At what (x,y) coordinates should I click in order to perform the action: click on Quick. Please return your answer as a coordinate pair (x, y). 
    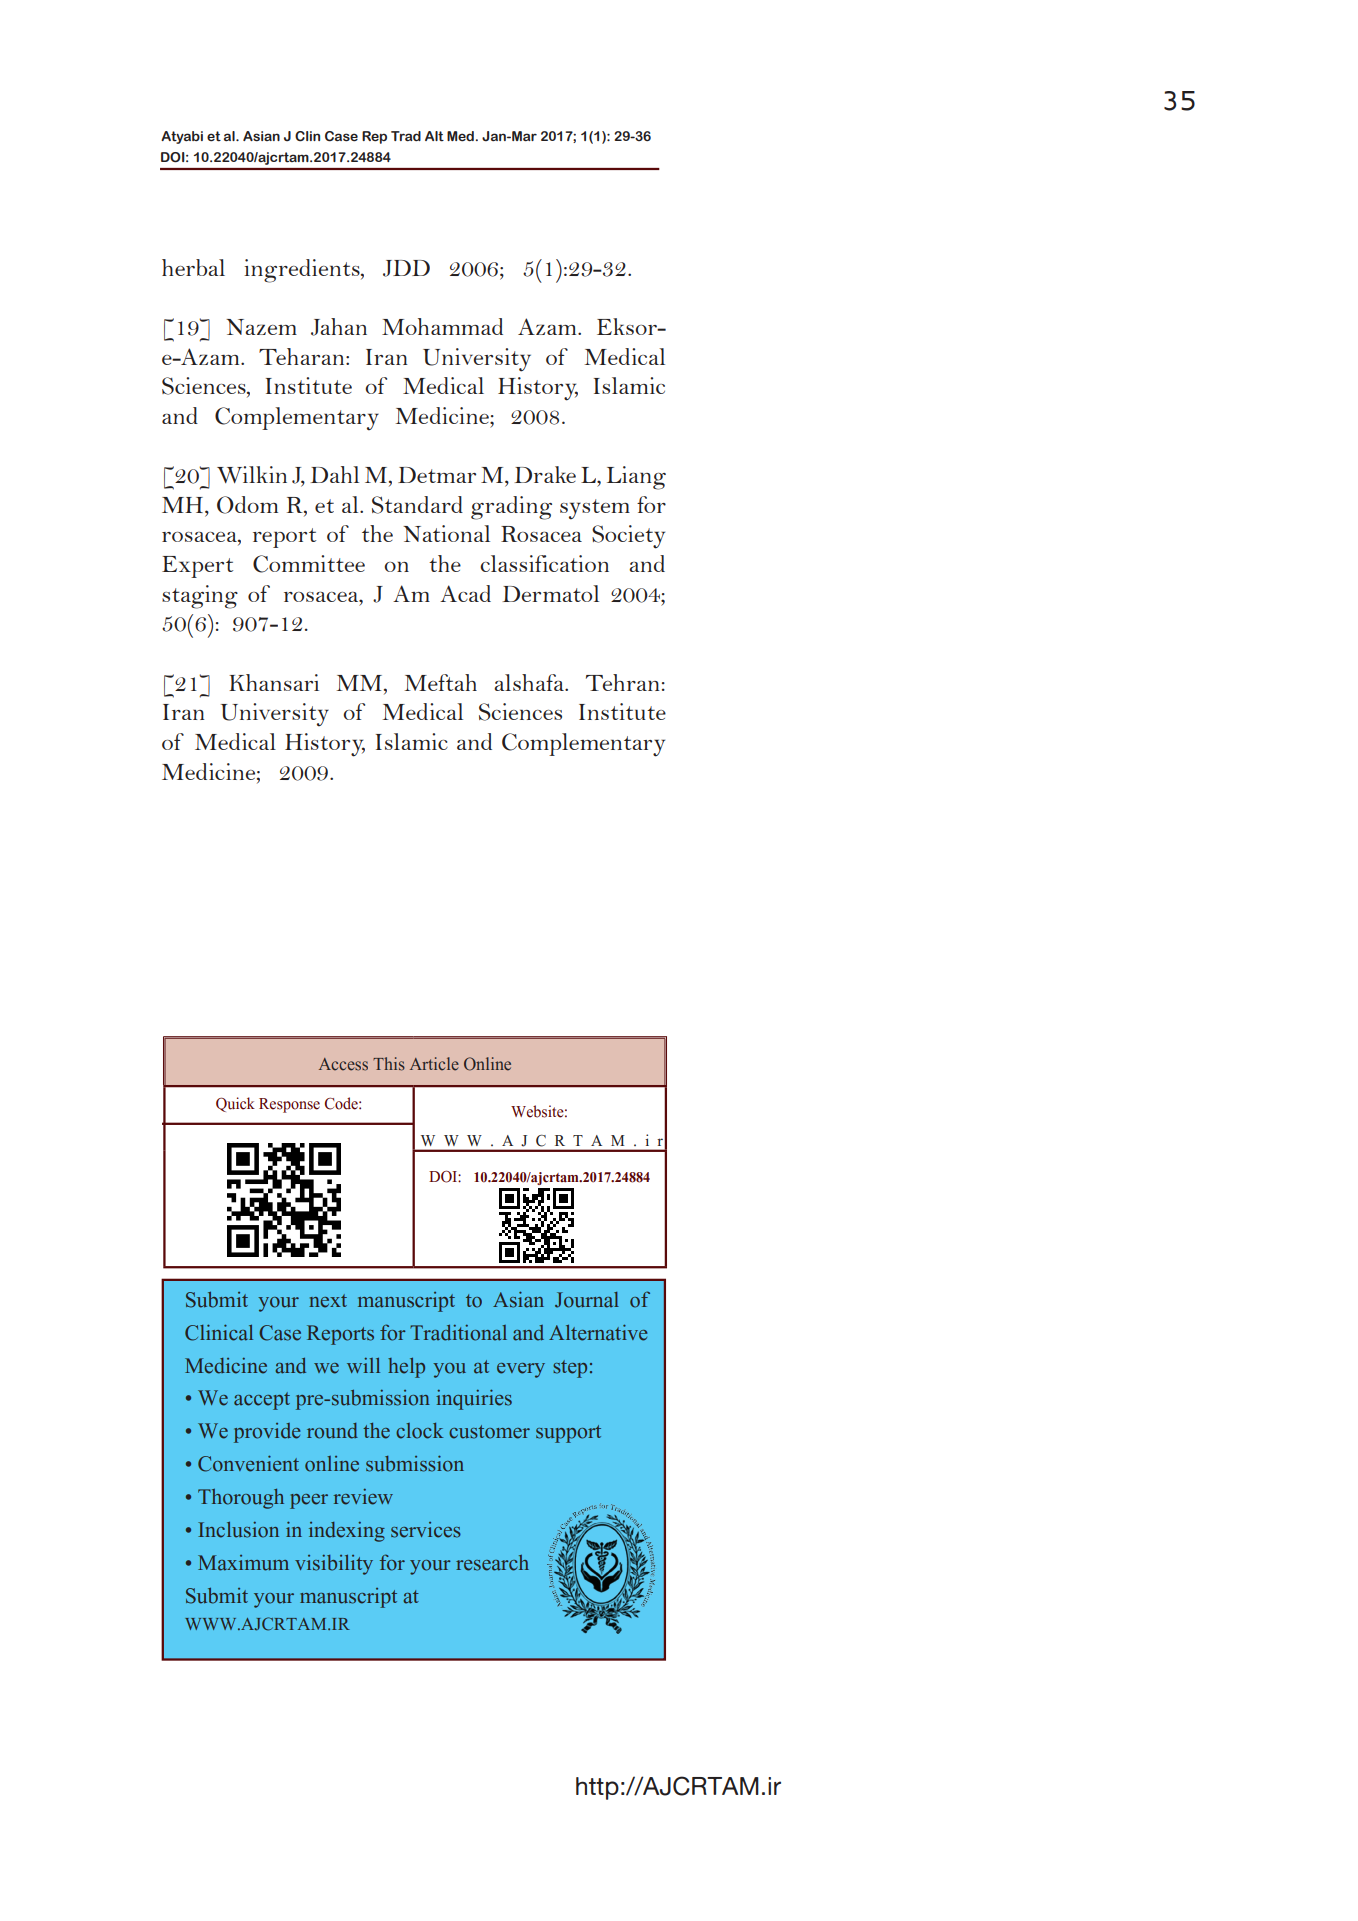
    Looking at the image, I should click on (235, 1104).
